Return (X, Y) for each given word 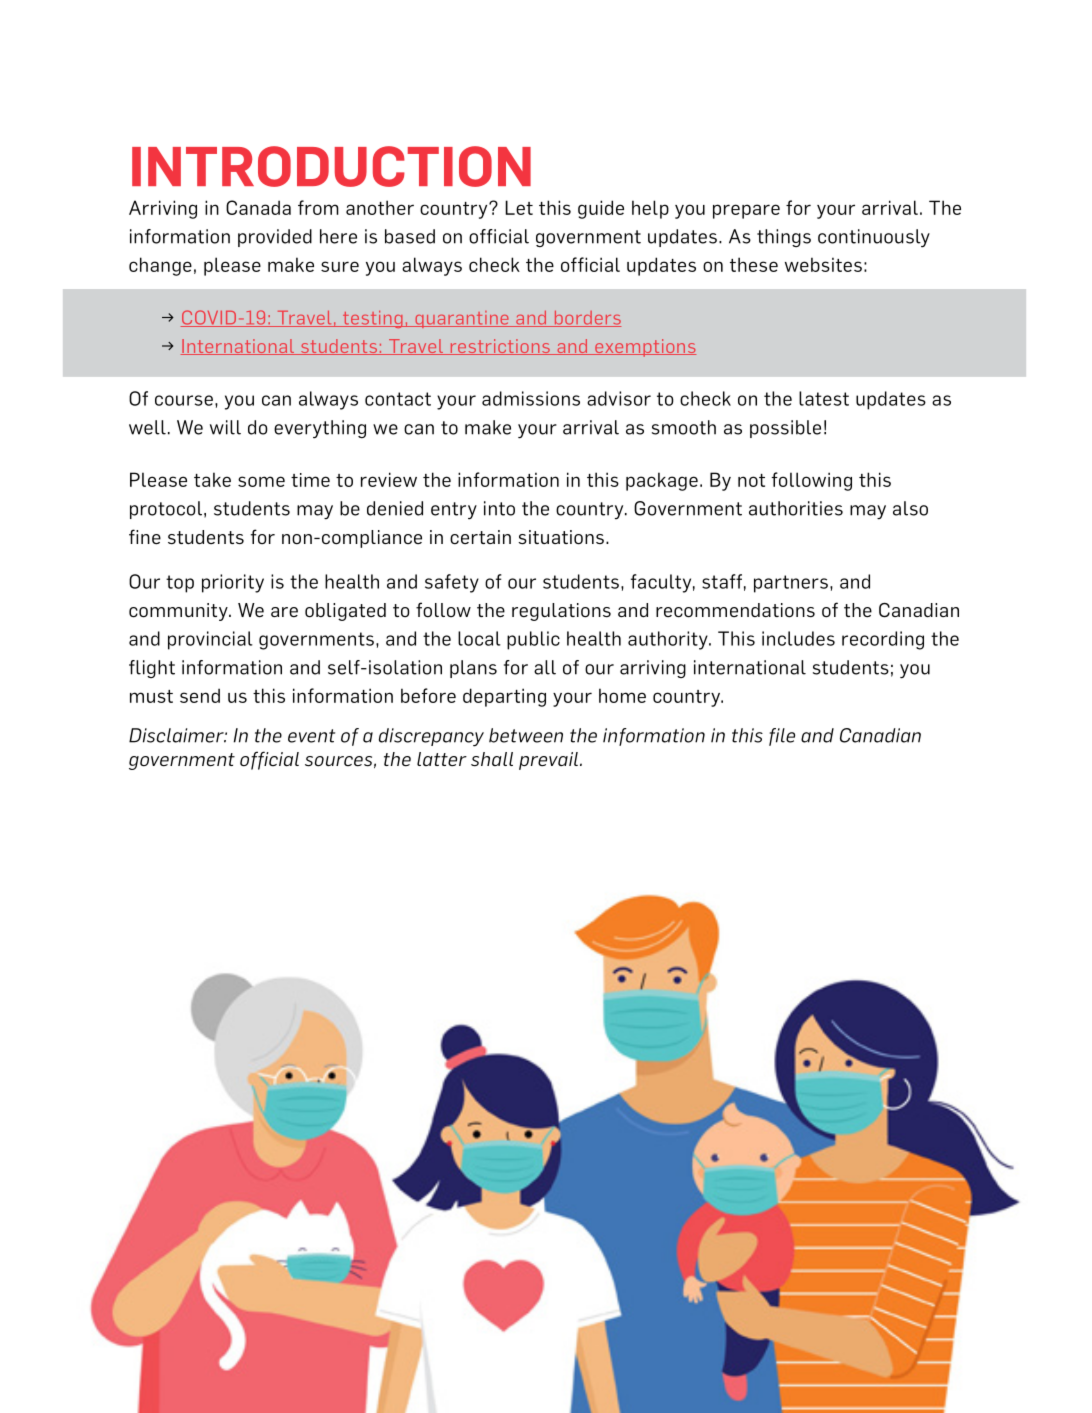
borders (586, 319)
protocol (166, 510)
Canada (258, 207)
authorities (796, 508)
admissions (531, 398)
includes (798, 638)
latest (824, 398)
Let (519, 207)
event (311, 736)
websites (823, 264)
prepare (746, 211)
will (225, 427)
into (499, 508)
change (160, 266)
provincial (210, 640)
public (533, 640)
